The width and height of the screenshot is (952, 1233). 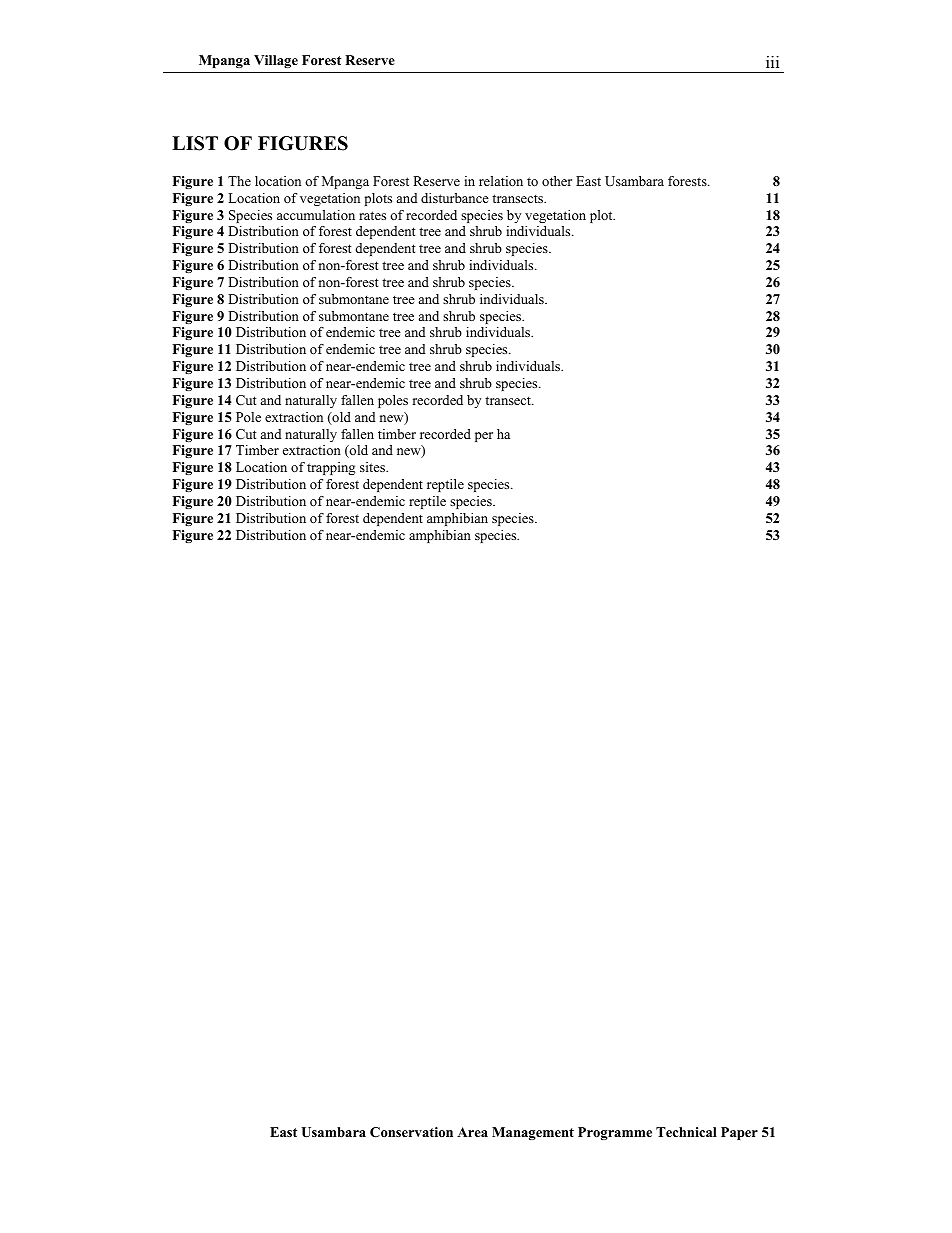 I want to click on Programme, so click(x=615, y=1133).
